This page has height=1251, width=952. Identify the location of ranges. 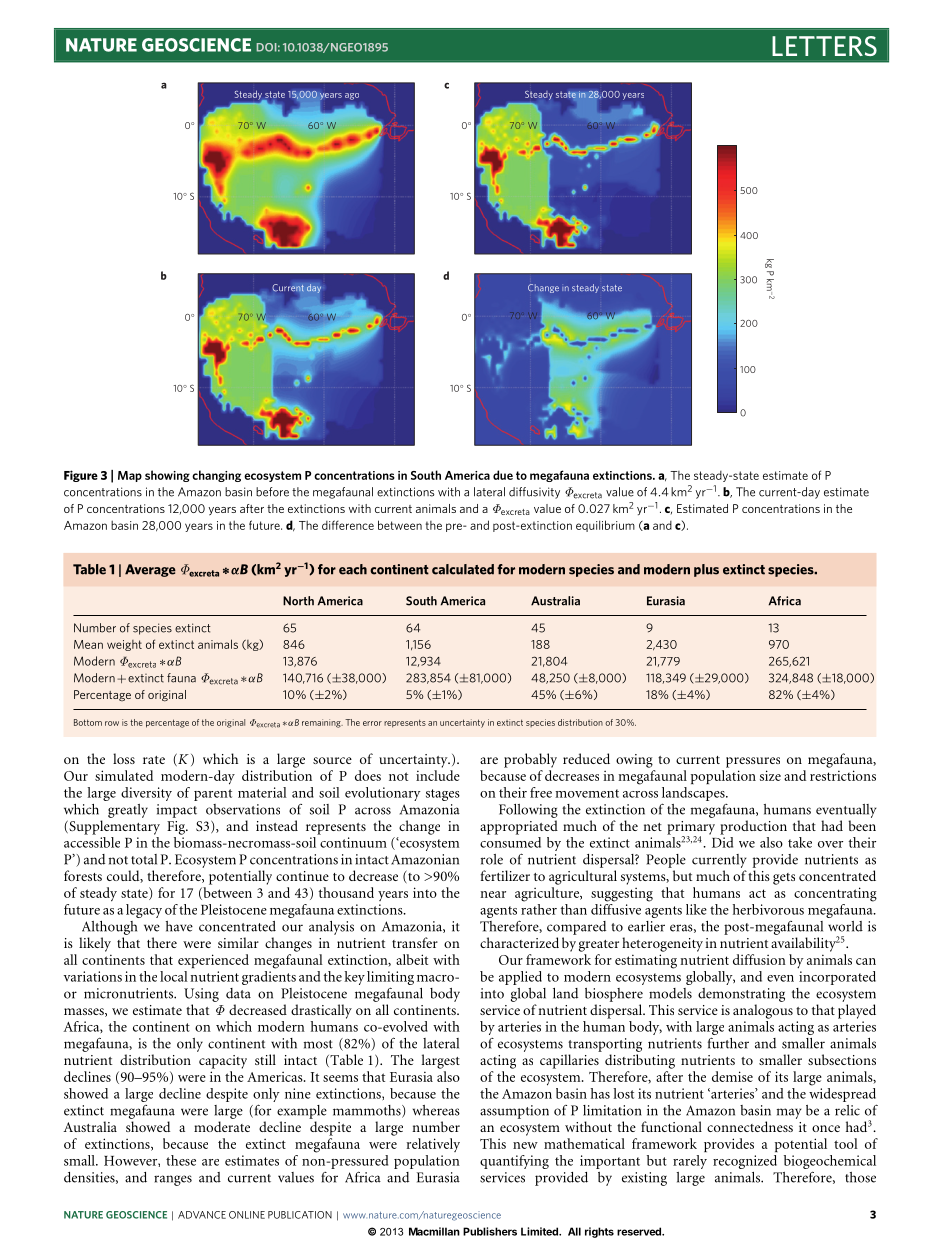
(173, 1180).
